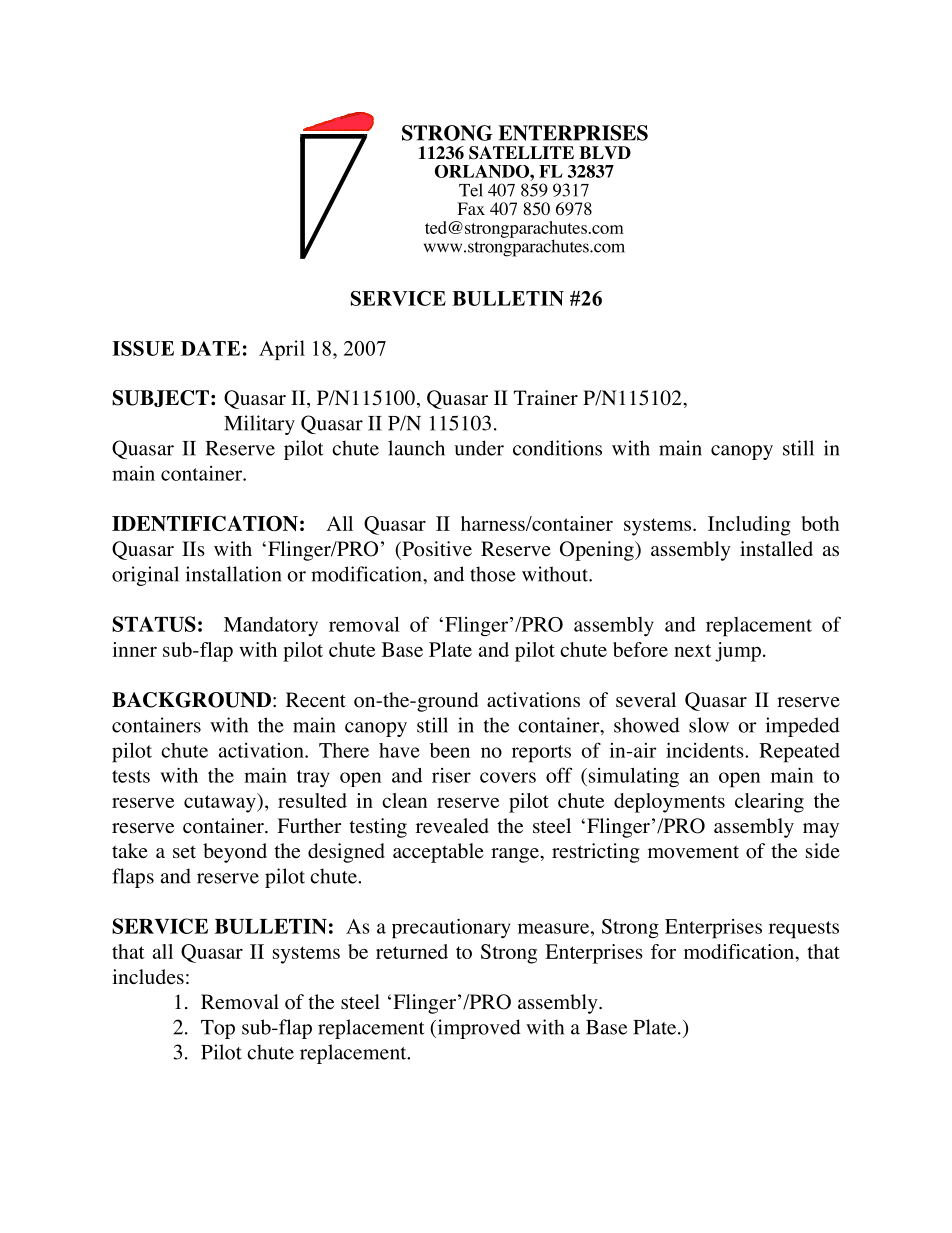 The image size is (952, 1233). I want to click on SUBJECT, so click(160, 398).
